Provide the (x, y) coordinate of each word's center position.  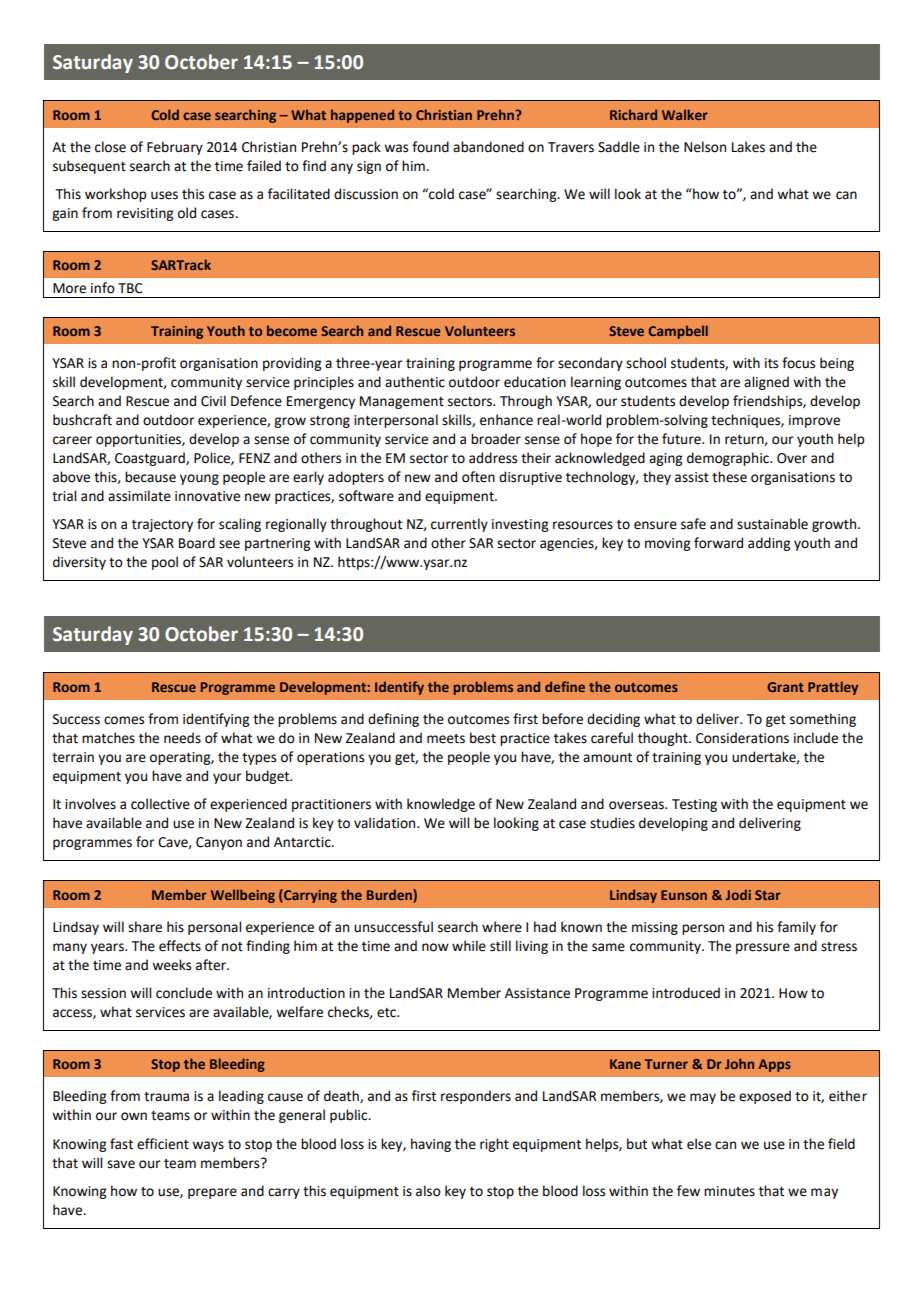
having (431, 1145)
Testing (694, 805)
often (478, 477)
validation (386, 823)
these (729, 477)
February (175, 148)
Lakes (748, 147)
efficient (163, 1144)
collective (160, 804)
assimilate (139, 496)
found (430, 147)
